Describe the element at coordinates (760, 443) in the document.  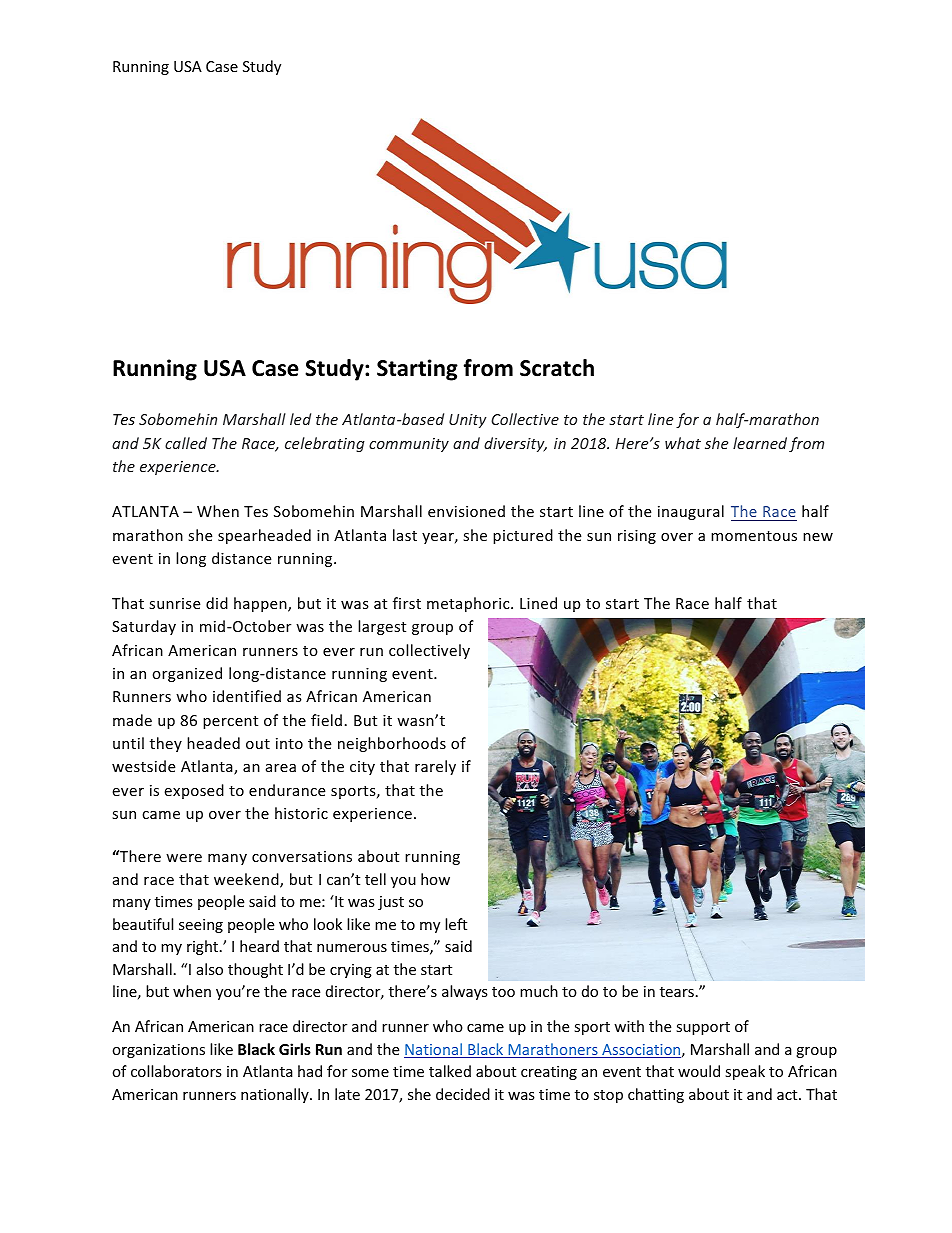
I see `learned` at that location.
